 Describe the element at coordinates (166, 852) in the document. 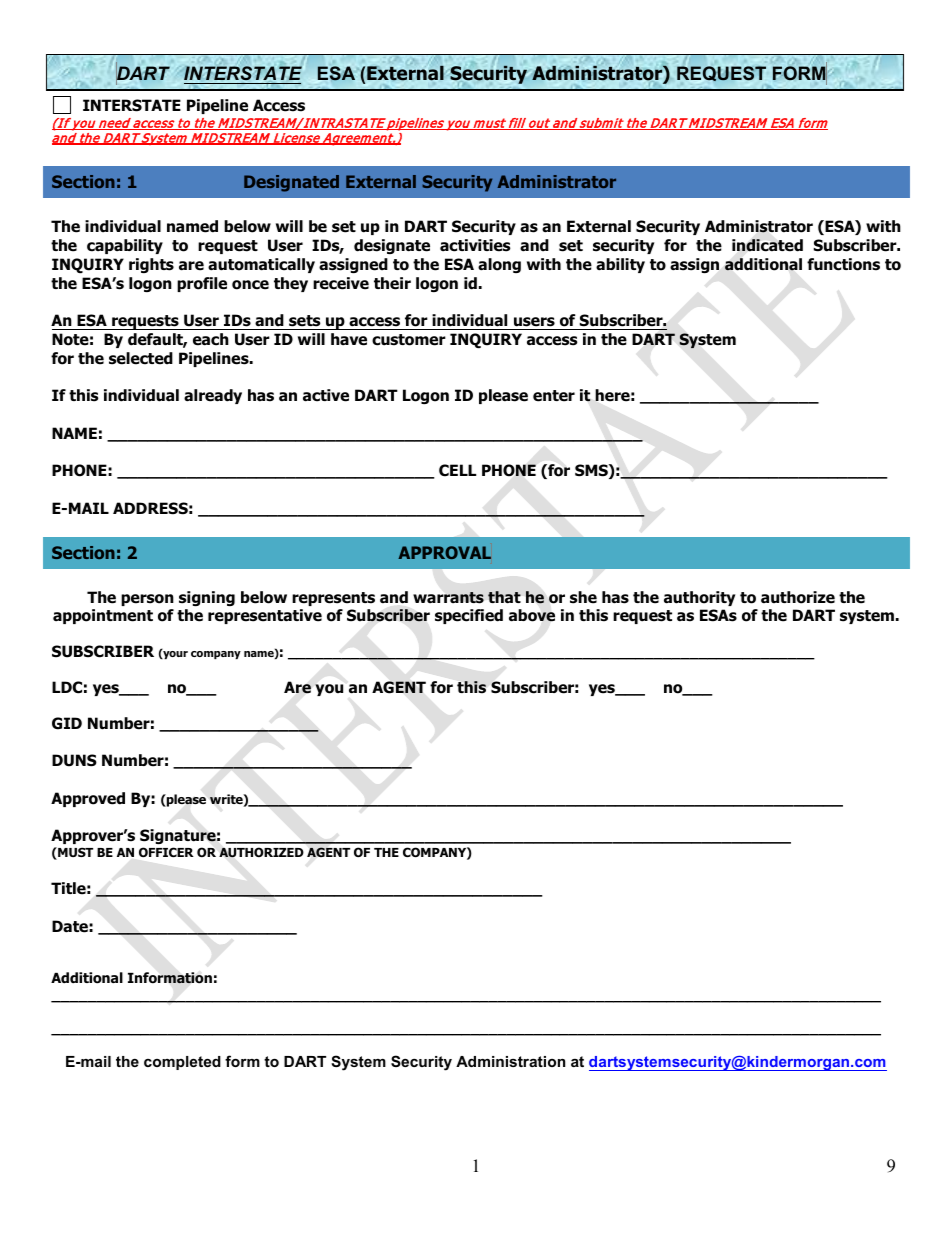

I see `OFFICER` at that location.
